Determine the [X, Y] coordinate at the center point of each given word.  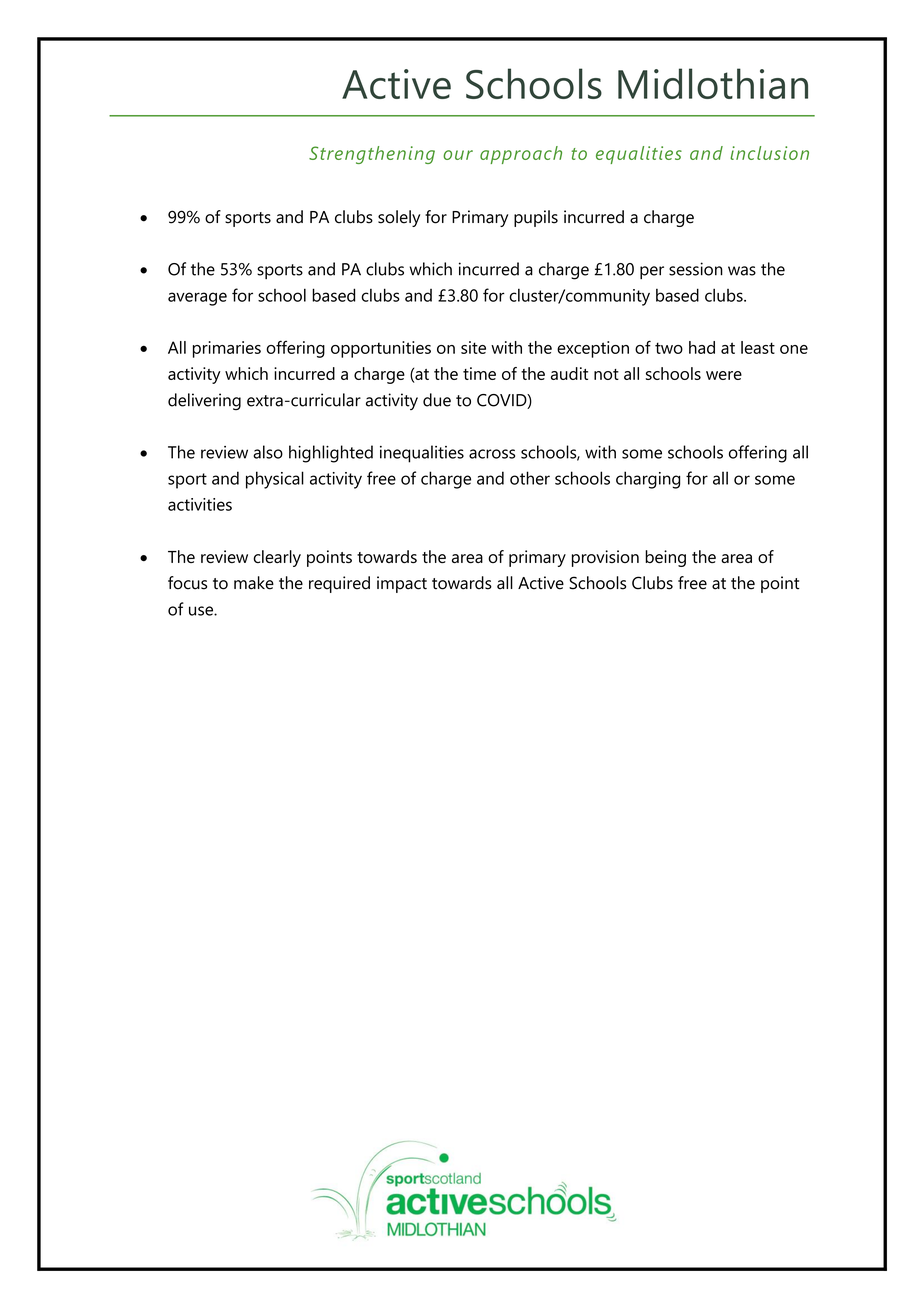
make [254, 583]
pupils [536, 218]
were [724, 375]
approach [521, 155]
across [492, 454]
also [268, 452]
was [742, 271]
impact [402, 584]
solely [399, 218]
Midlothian [713, 83]
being [665, 558]
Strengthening [372, 155]
